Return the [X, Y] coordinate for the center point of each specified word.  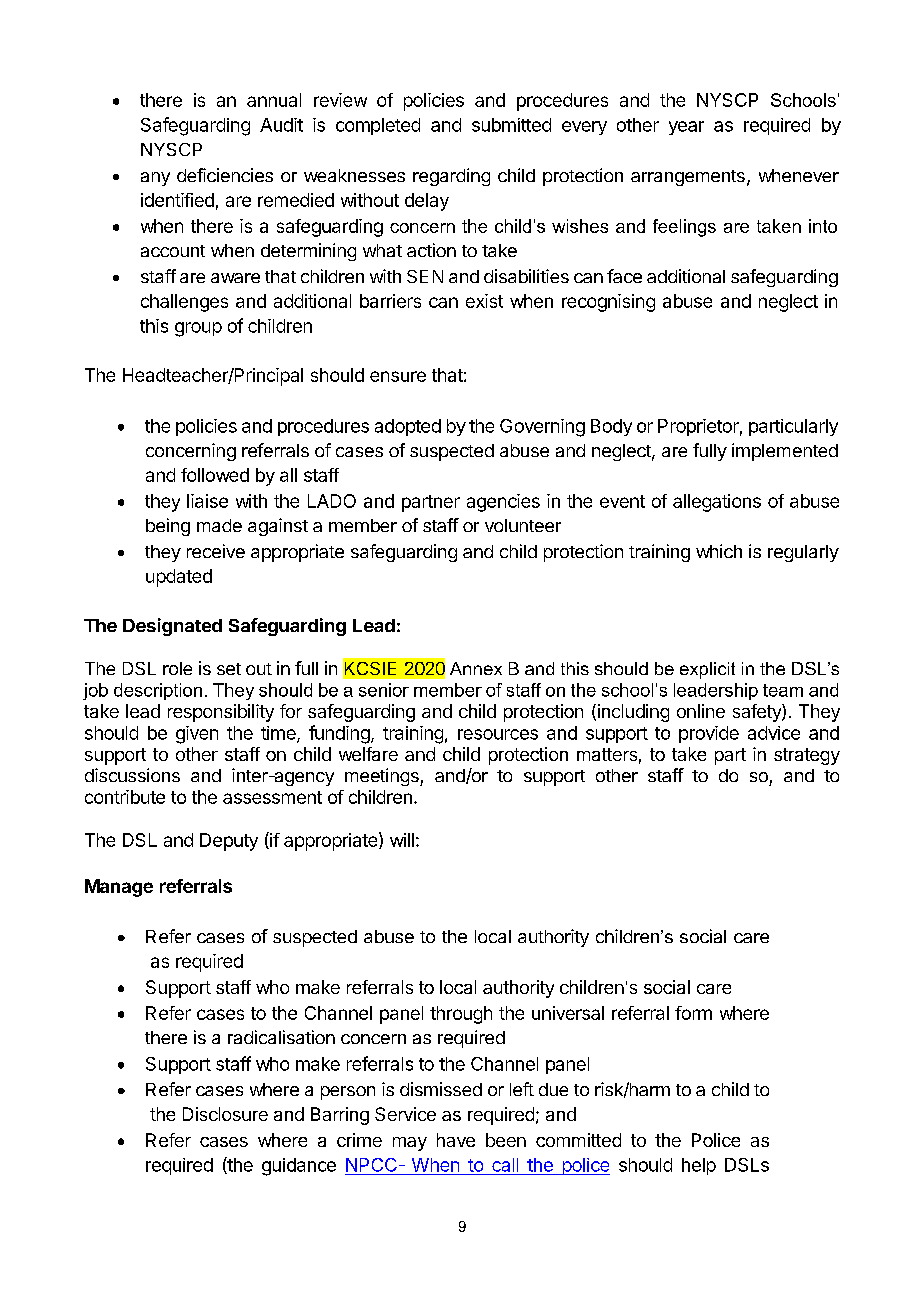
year [686, 128]
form [693, 1013]
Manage [119, 888]
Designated [172, 627]
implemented [785, 452]
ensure [398, 376]
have [456, 1140]
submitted [511, 125]
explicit [707, 670]
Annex [476, 668]
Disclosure [225, 1114]
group [198, 329]
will [402, 840]
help [699, 1166]
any [155, 179]
